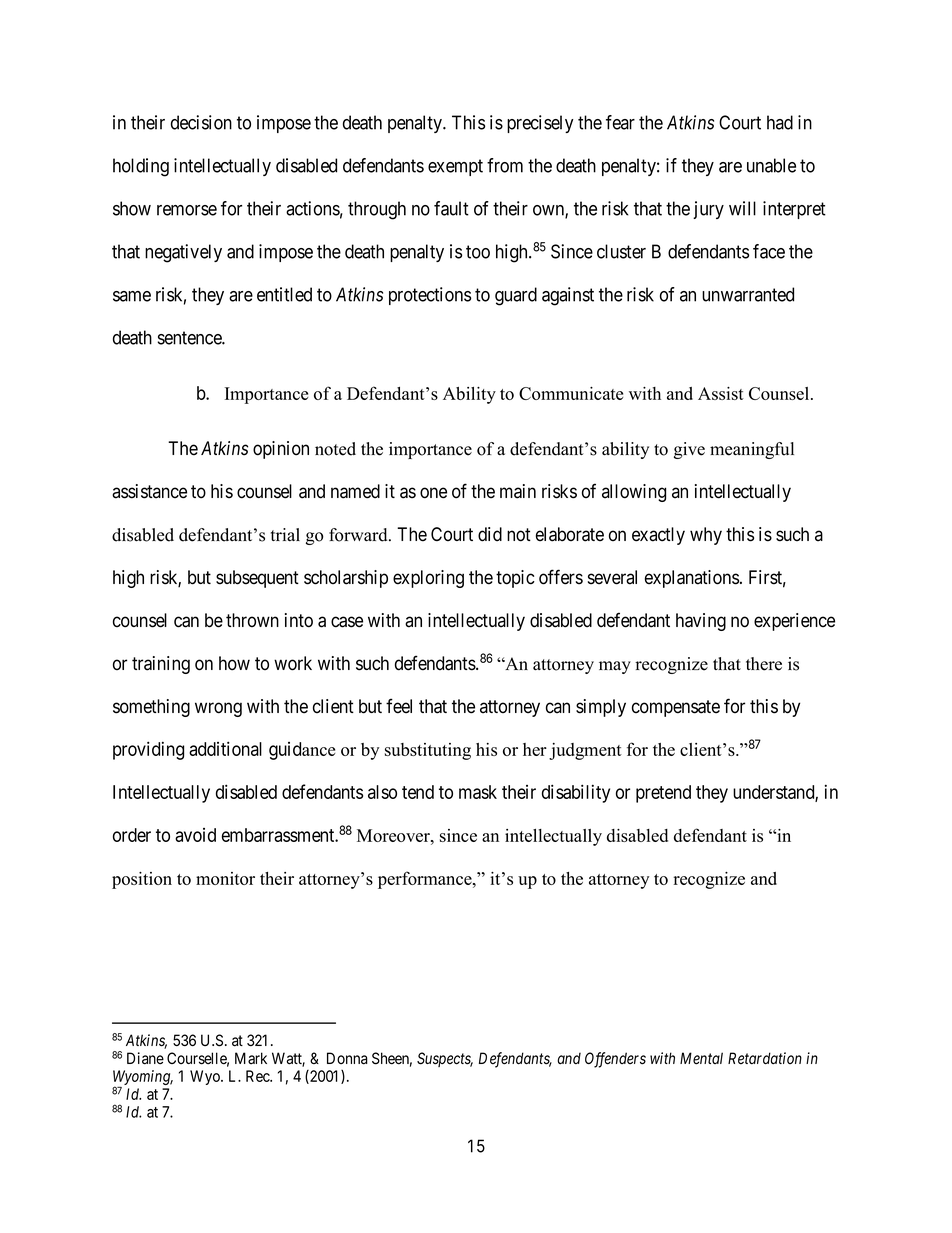  What do you see at coordinates (252, 620) in the document?
I see `thrown` at bounding box center [252, 620].
